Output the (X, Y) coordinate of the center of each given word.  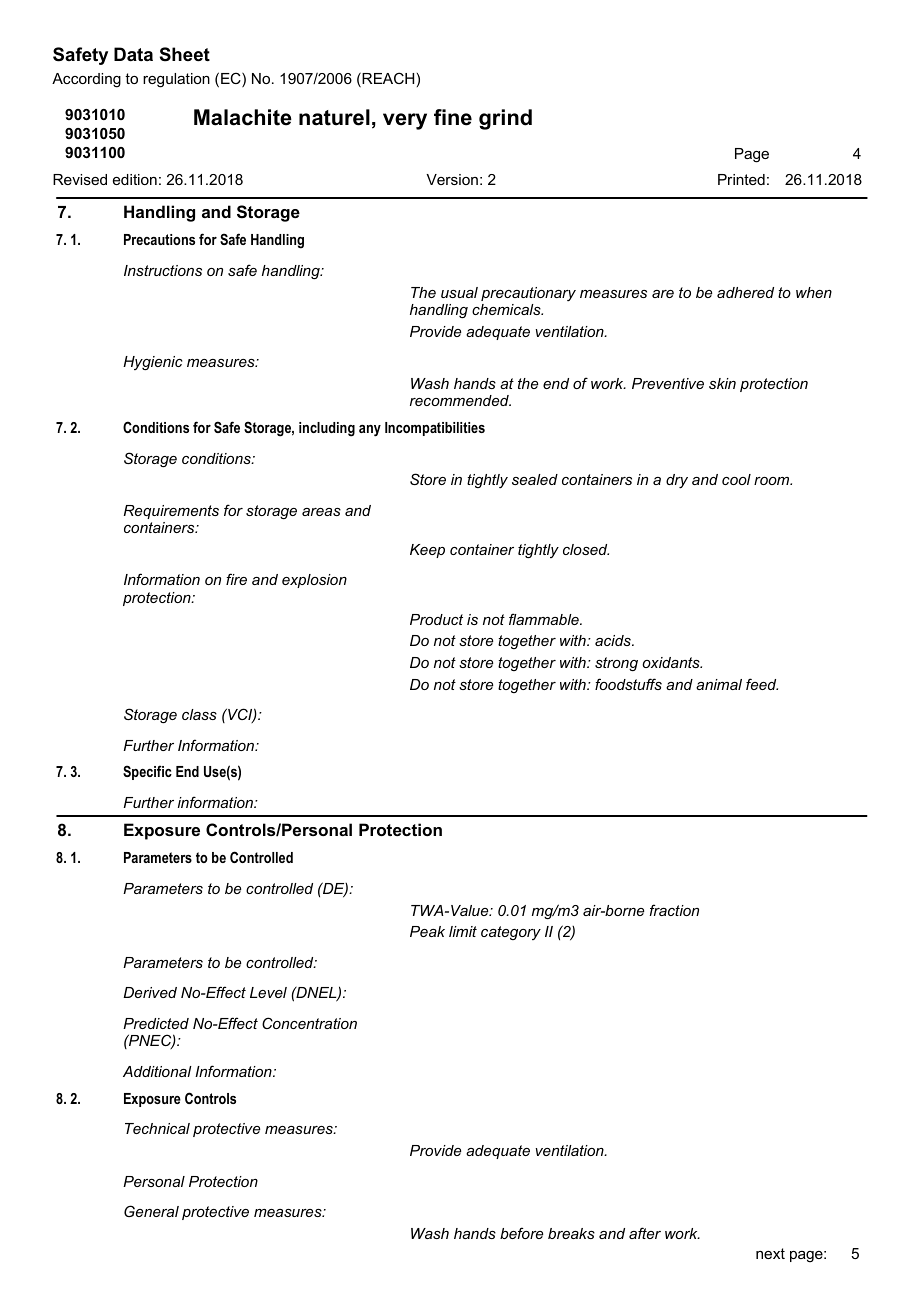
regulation (176, 80)
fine (453, 117)
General (151, 1211)
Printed (741, 179)
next (770, 1253)
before (521, 1233)
